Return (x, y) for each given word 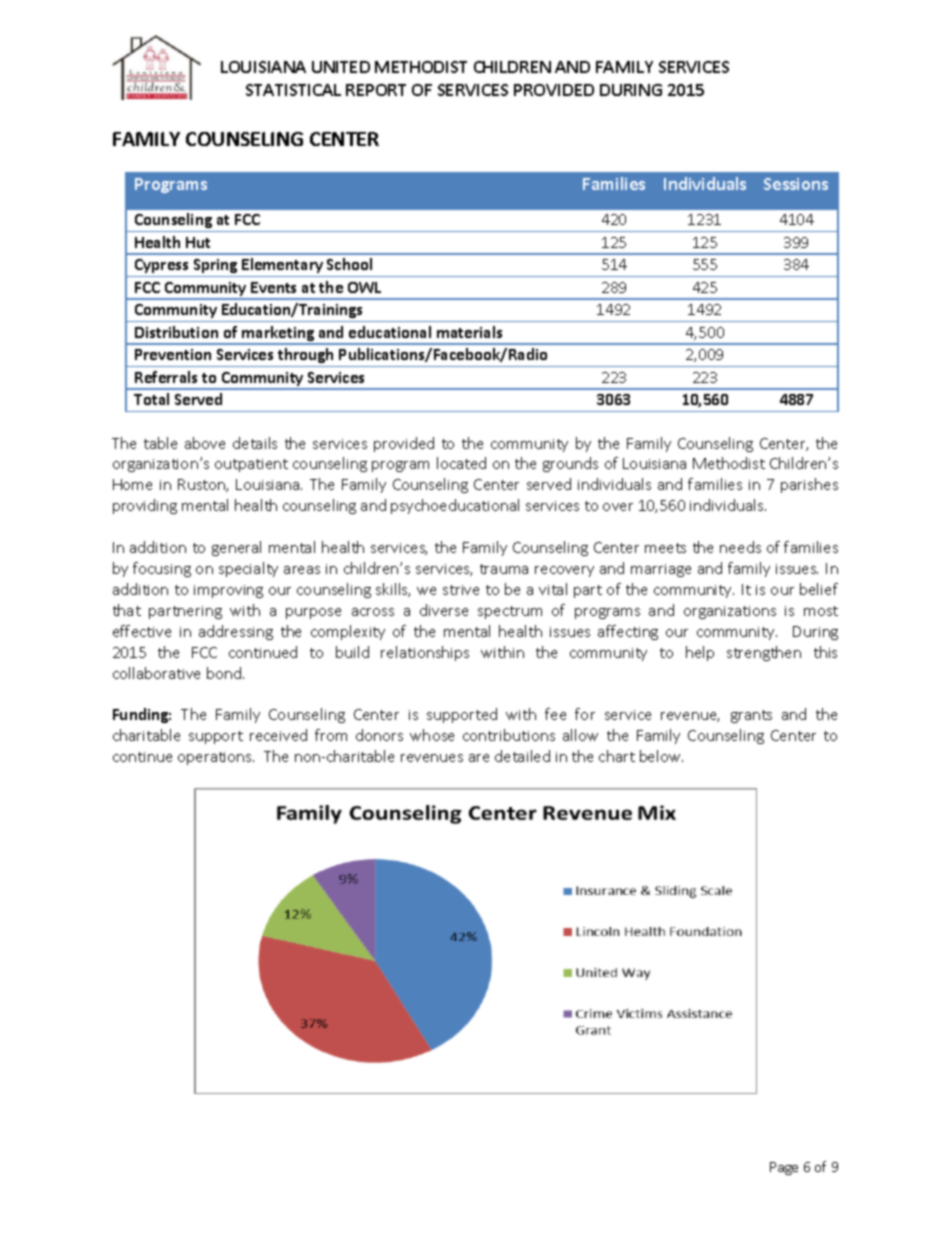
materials (469, 332)
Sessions (796, 184)
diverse (444, 610)
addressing (236, 632)
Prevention (173, 354)
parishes (809, 485)
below (661, 756)
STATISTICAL (293, 90)
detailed (522, 756)
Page (784, 1168)
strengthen (764, 653)
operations (216, 758)
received (278, 735)
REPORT (376, 90)
